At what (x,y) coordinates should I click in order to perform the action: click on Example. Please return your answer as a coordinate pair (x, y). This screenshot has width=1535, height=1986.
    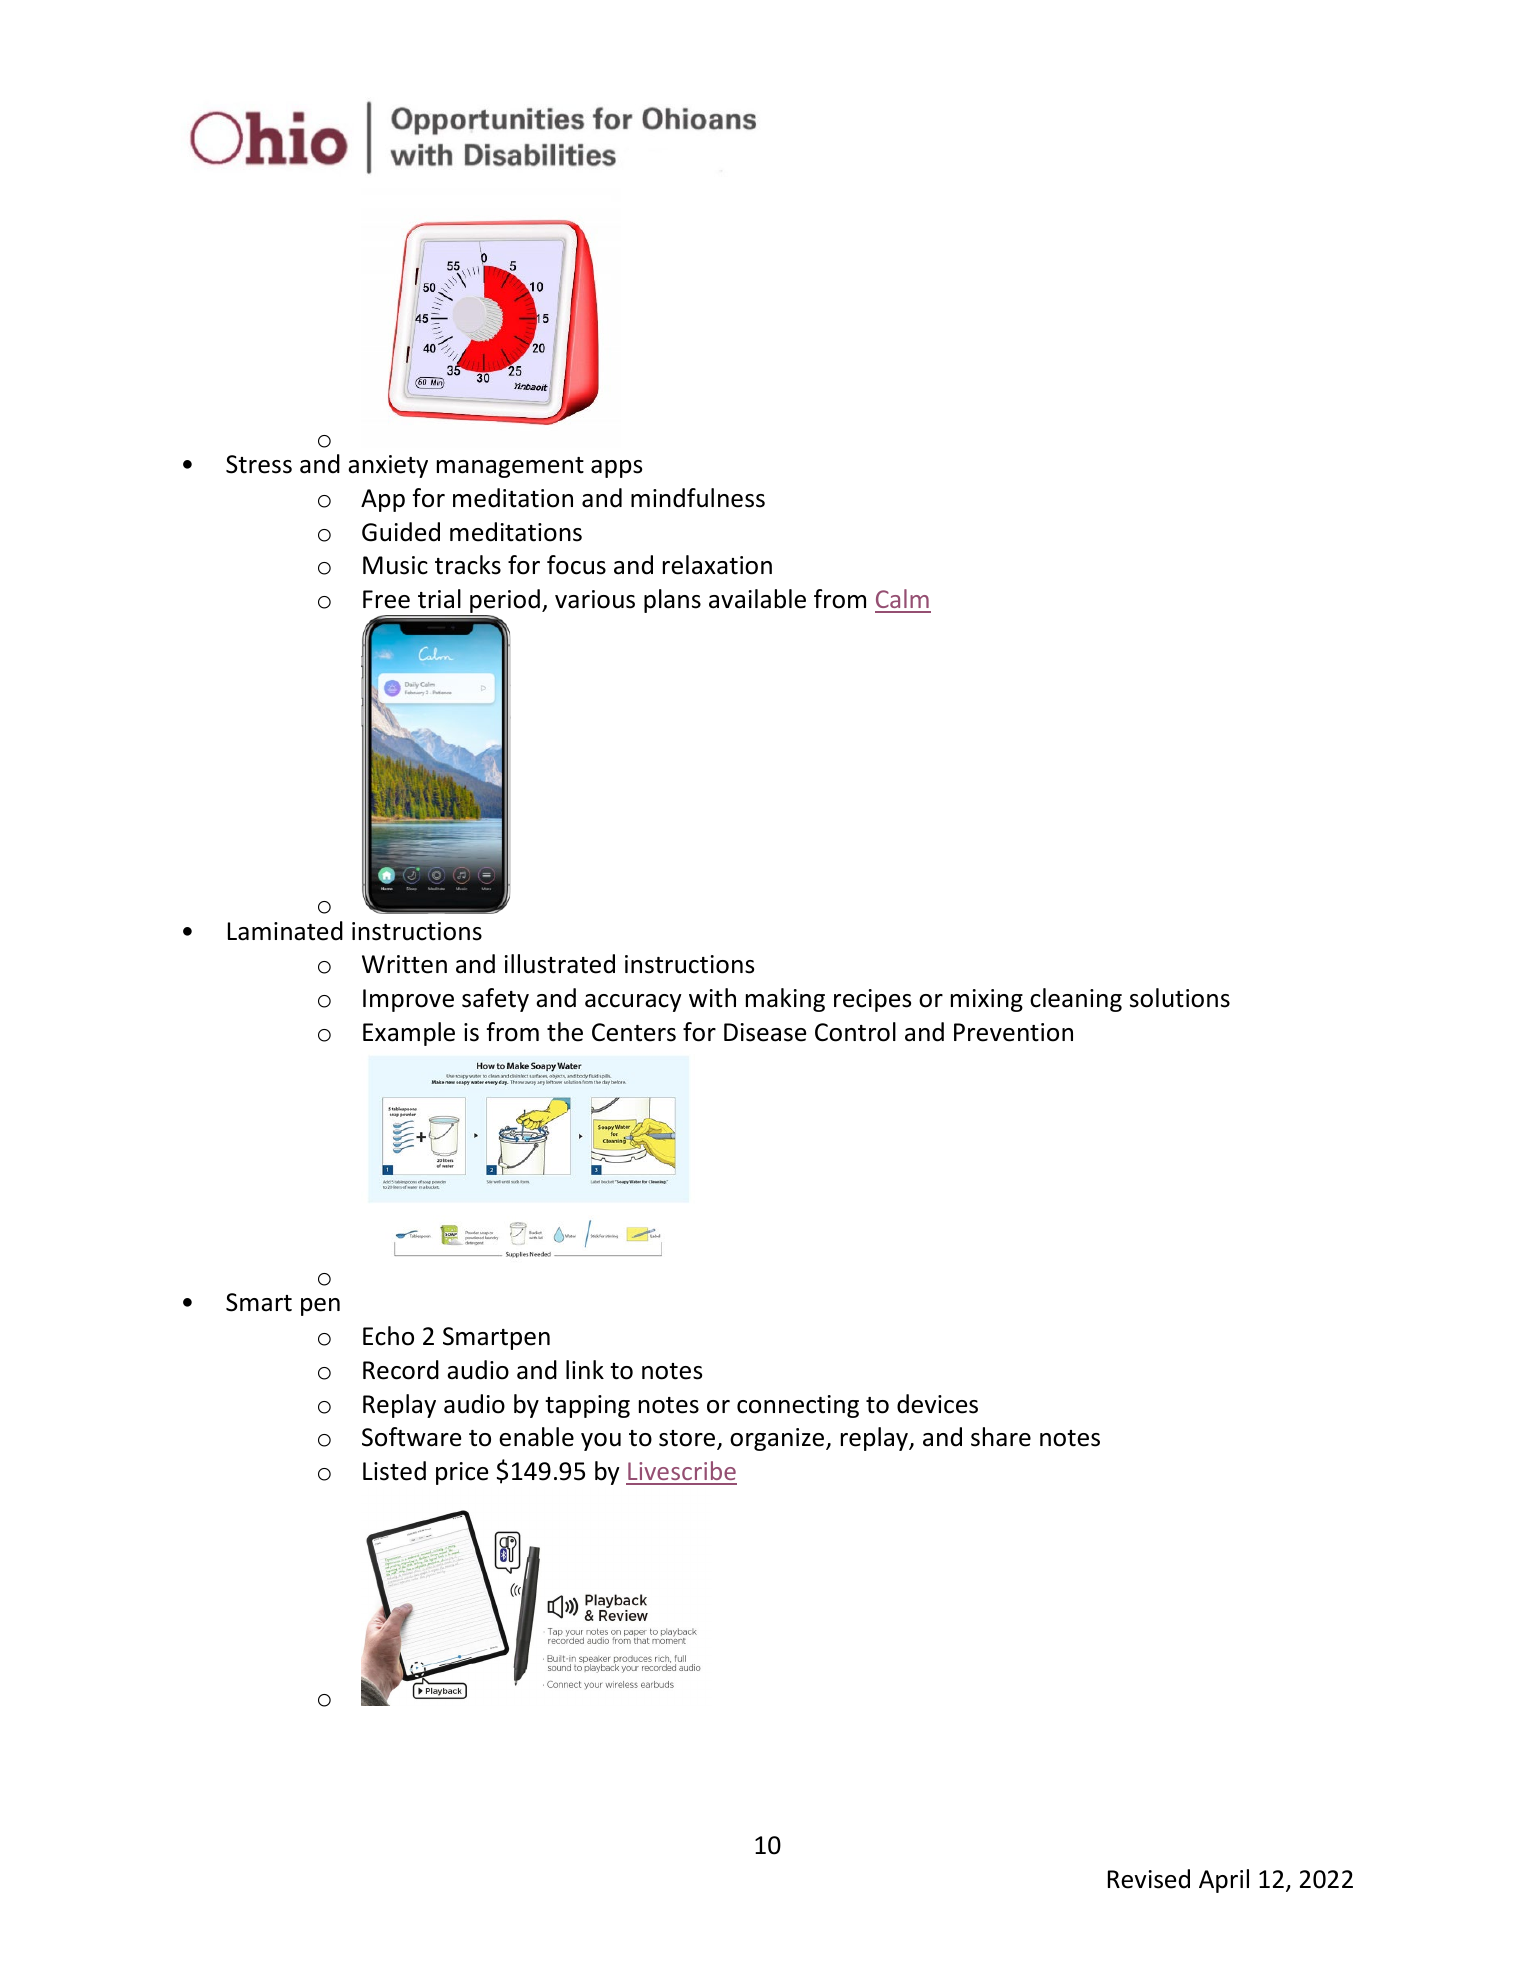
    Looking at the image, I should click on (409, 1034).
